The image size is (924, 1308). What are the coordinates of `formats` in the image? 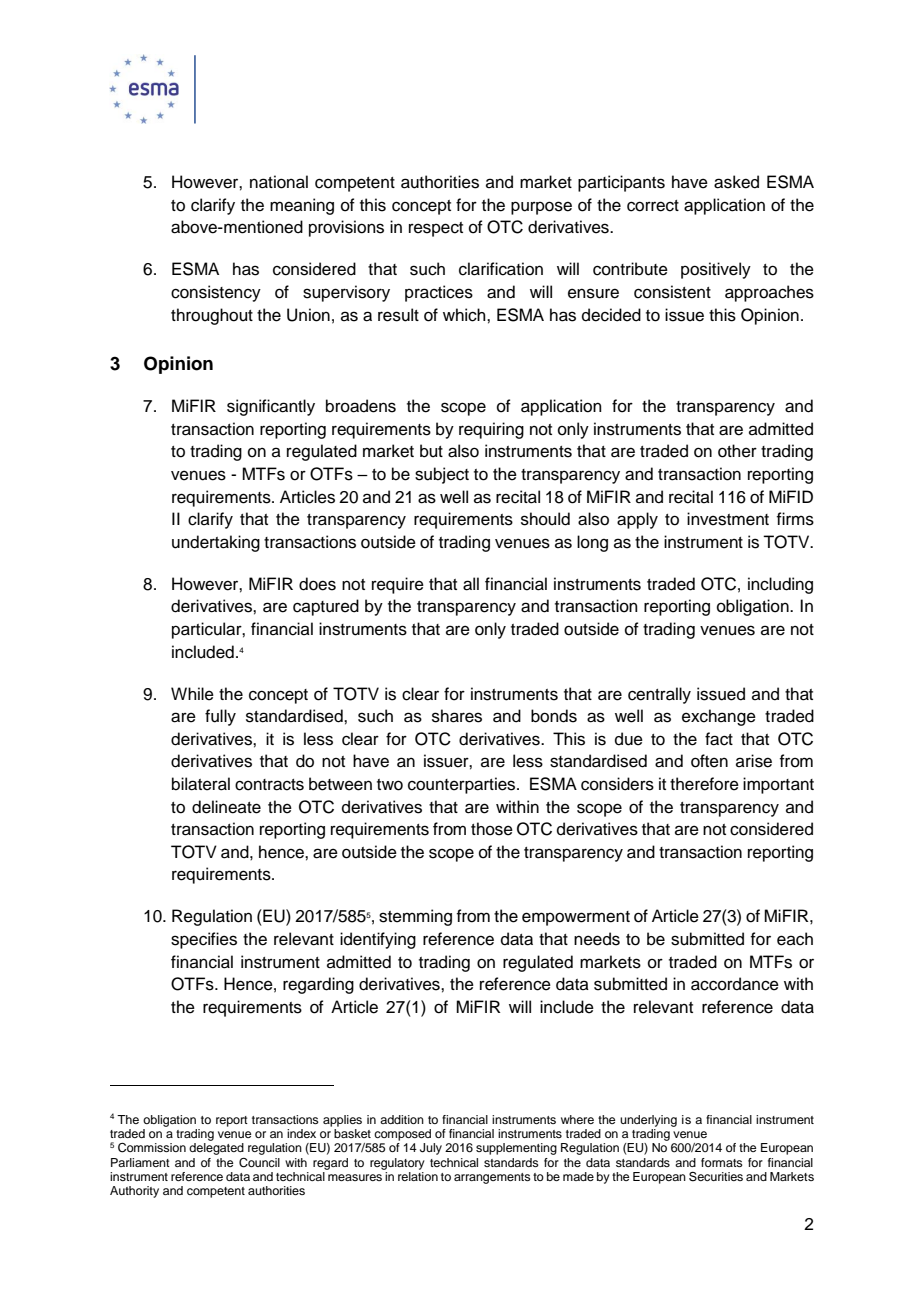 It's located at (722, 1162).
